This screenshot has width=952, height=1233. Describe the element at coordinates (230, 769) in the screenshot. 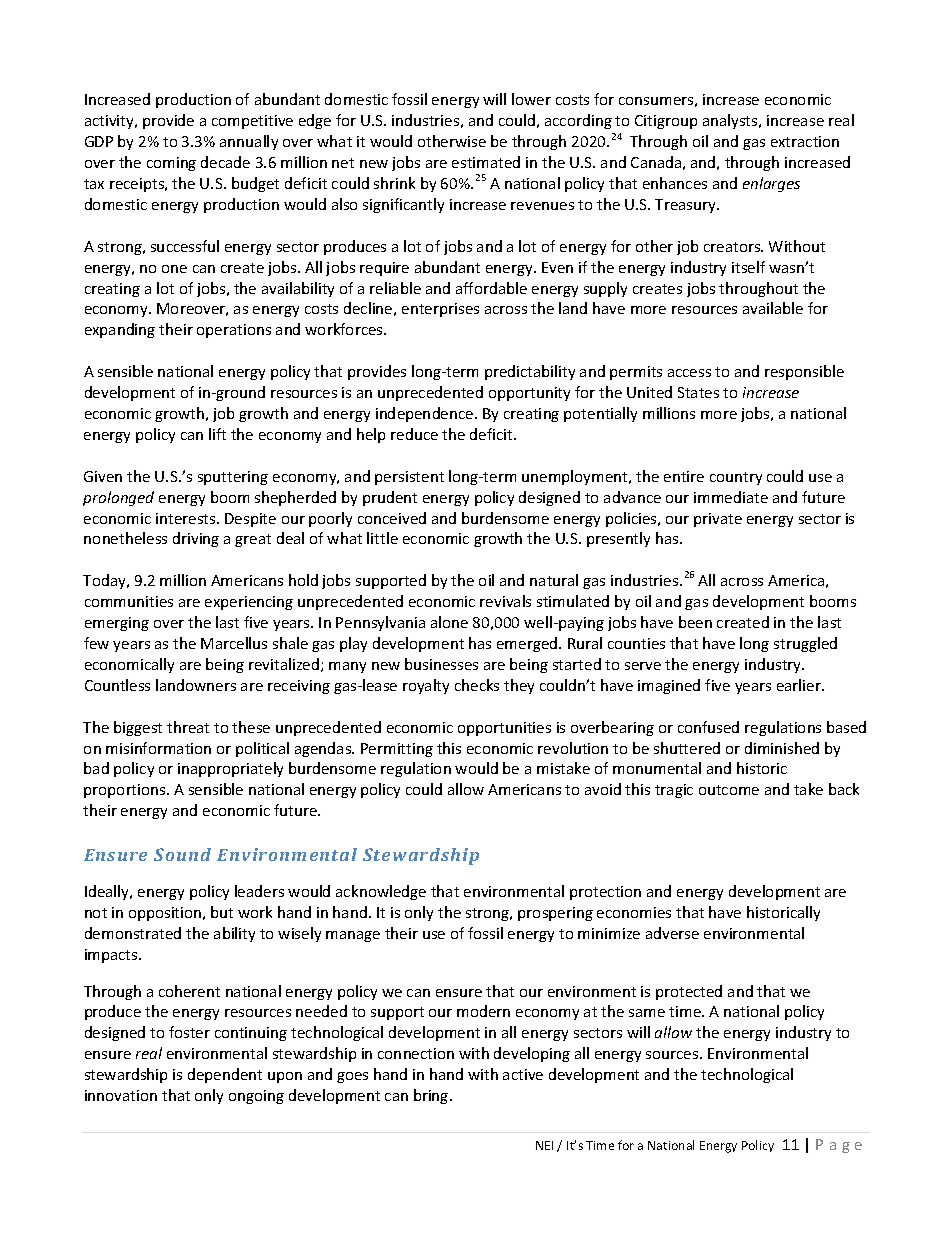

I see `inappropriately` at that location.
